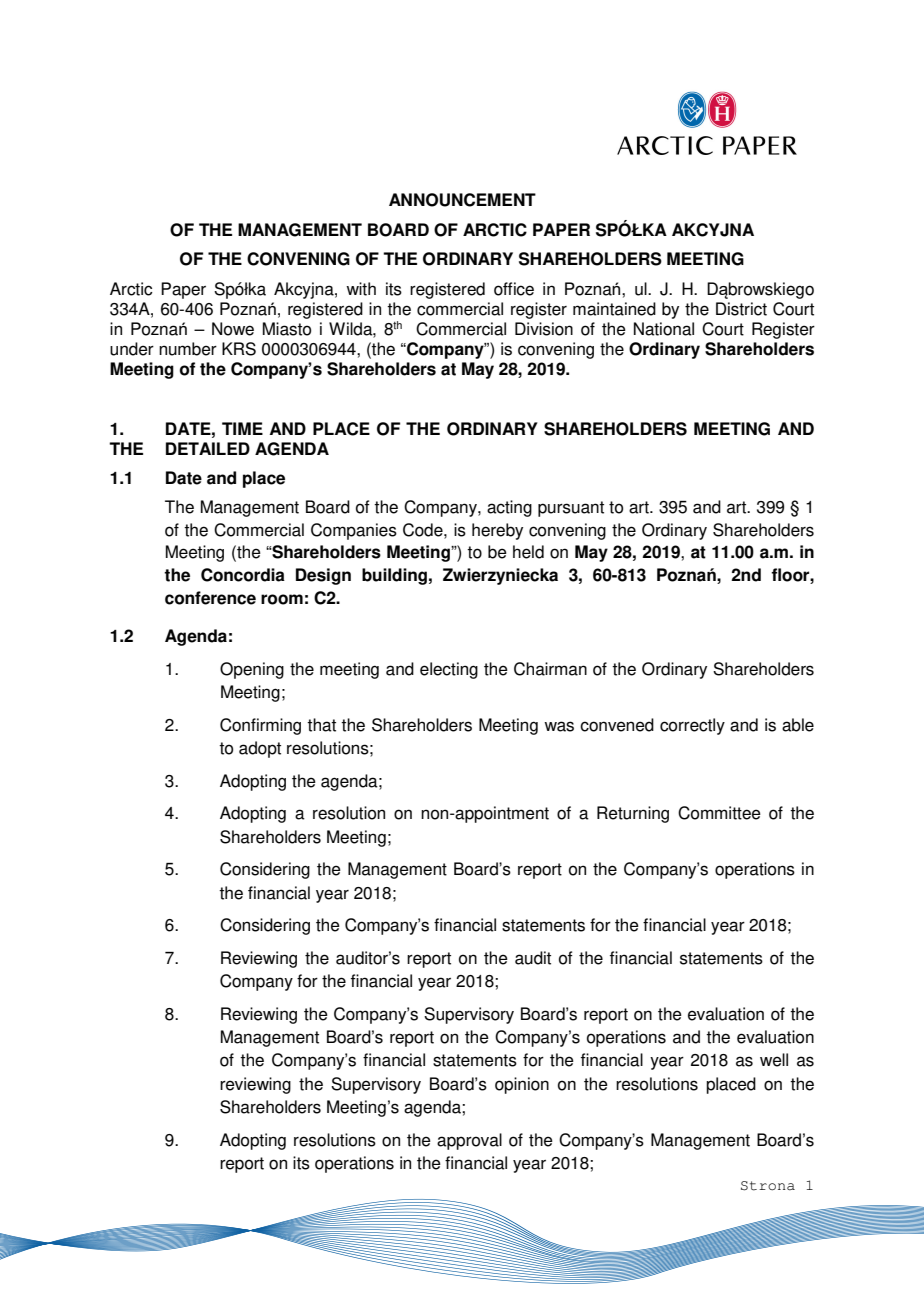 This document has width=924, height=1308. What do you see at coordinates (741, 309) in the document?
I see `District` at bounding box center [741, 309].
